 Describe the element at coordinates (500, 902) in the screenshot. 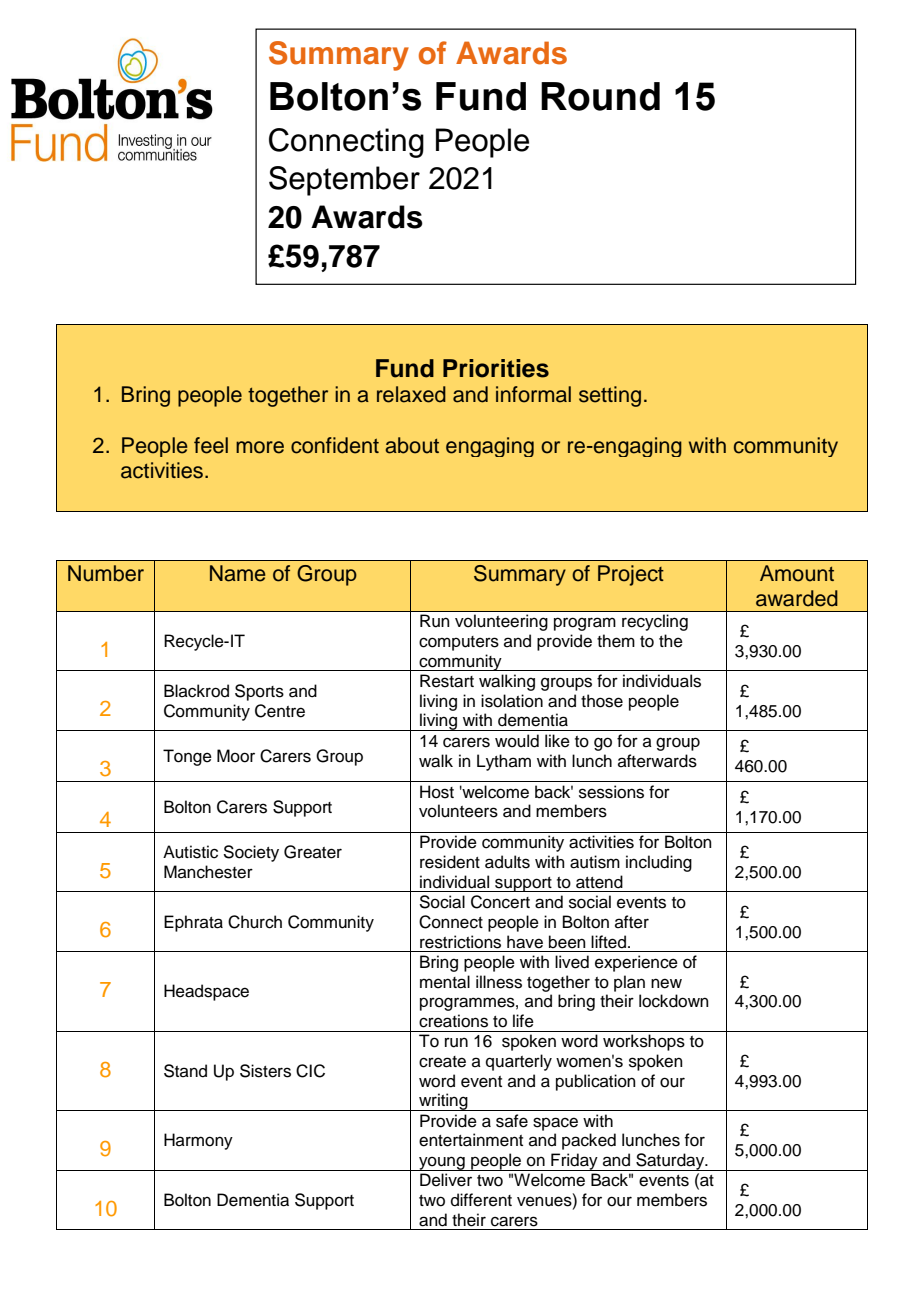

I see `Concert` at that location.
